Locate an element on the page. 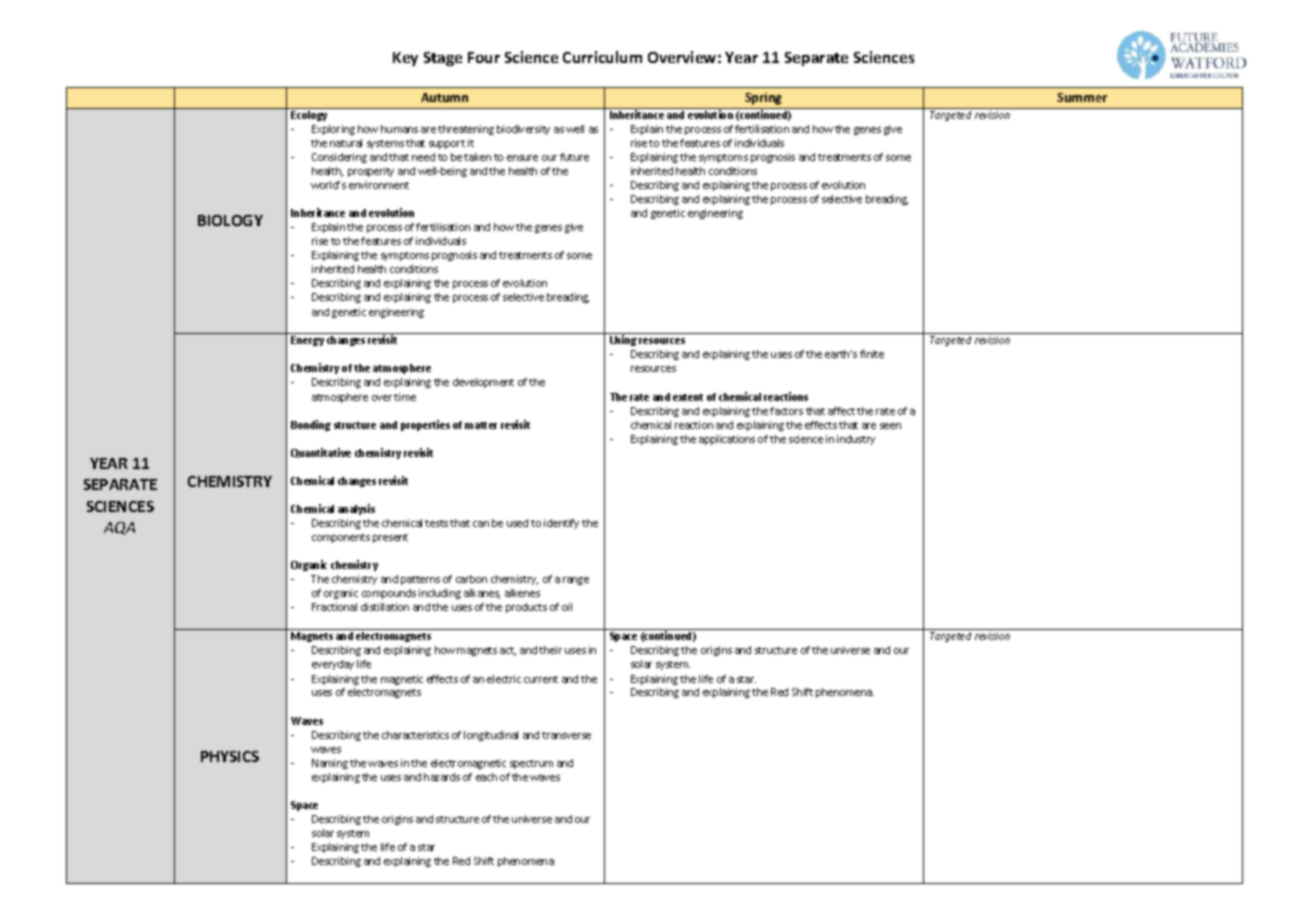  oil is located at coordinates (567, 607).
